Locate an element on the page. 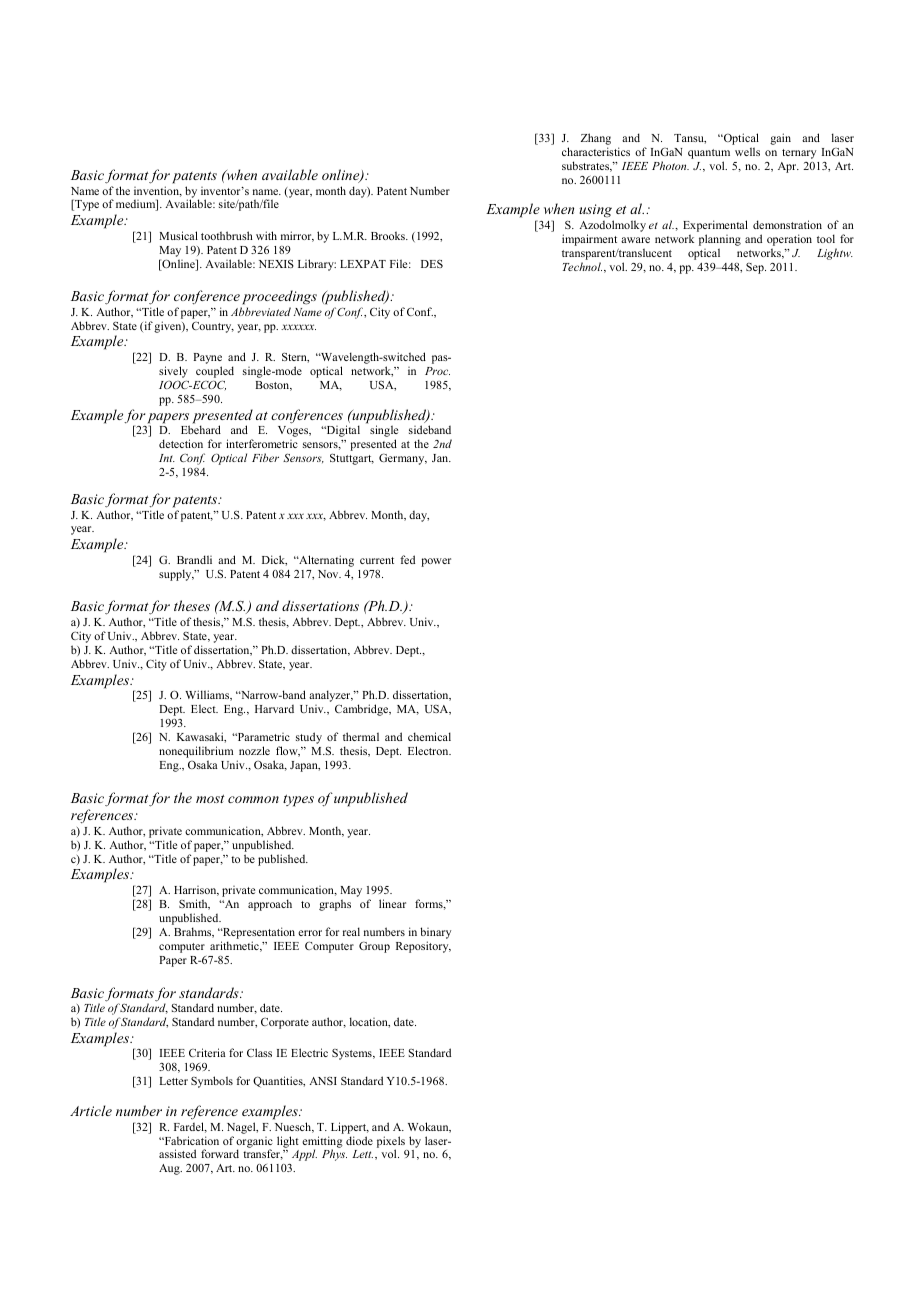  invention is located at coordinates (158, 191).
